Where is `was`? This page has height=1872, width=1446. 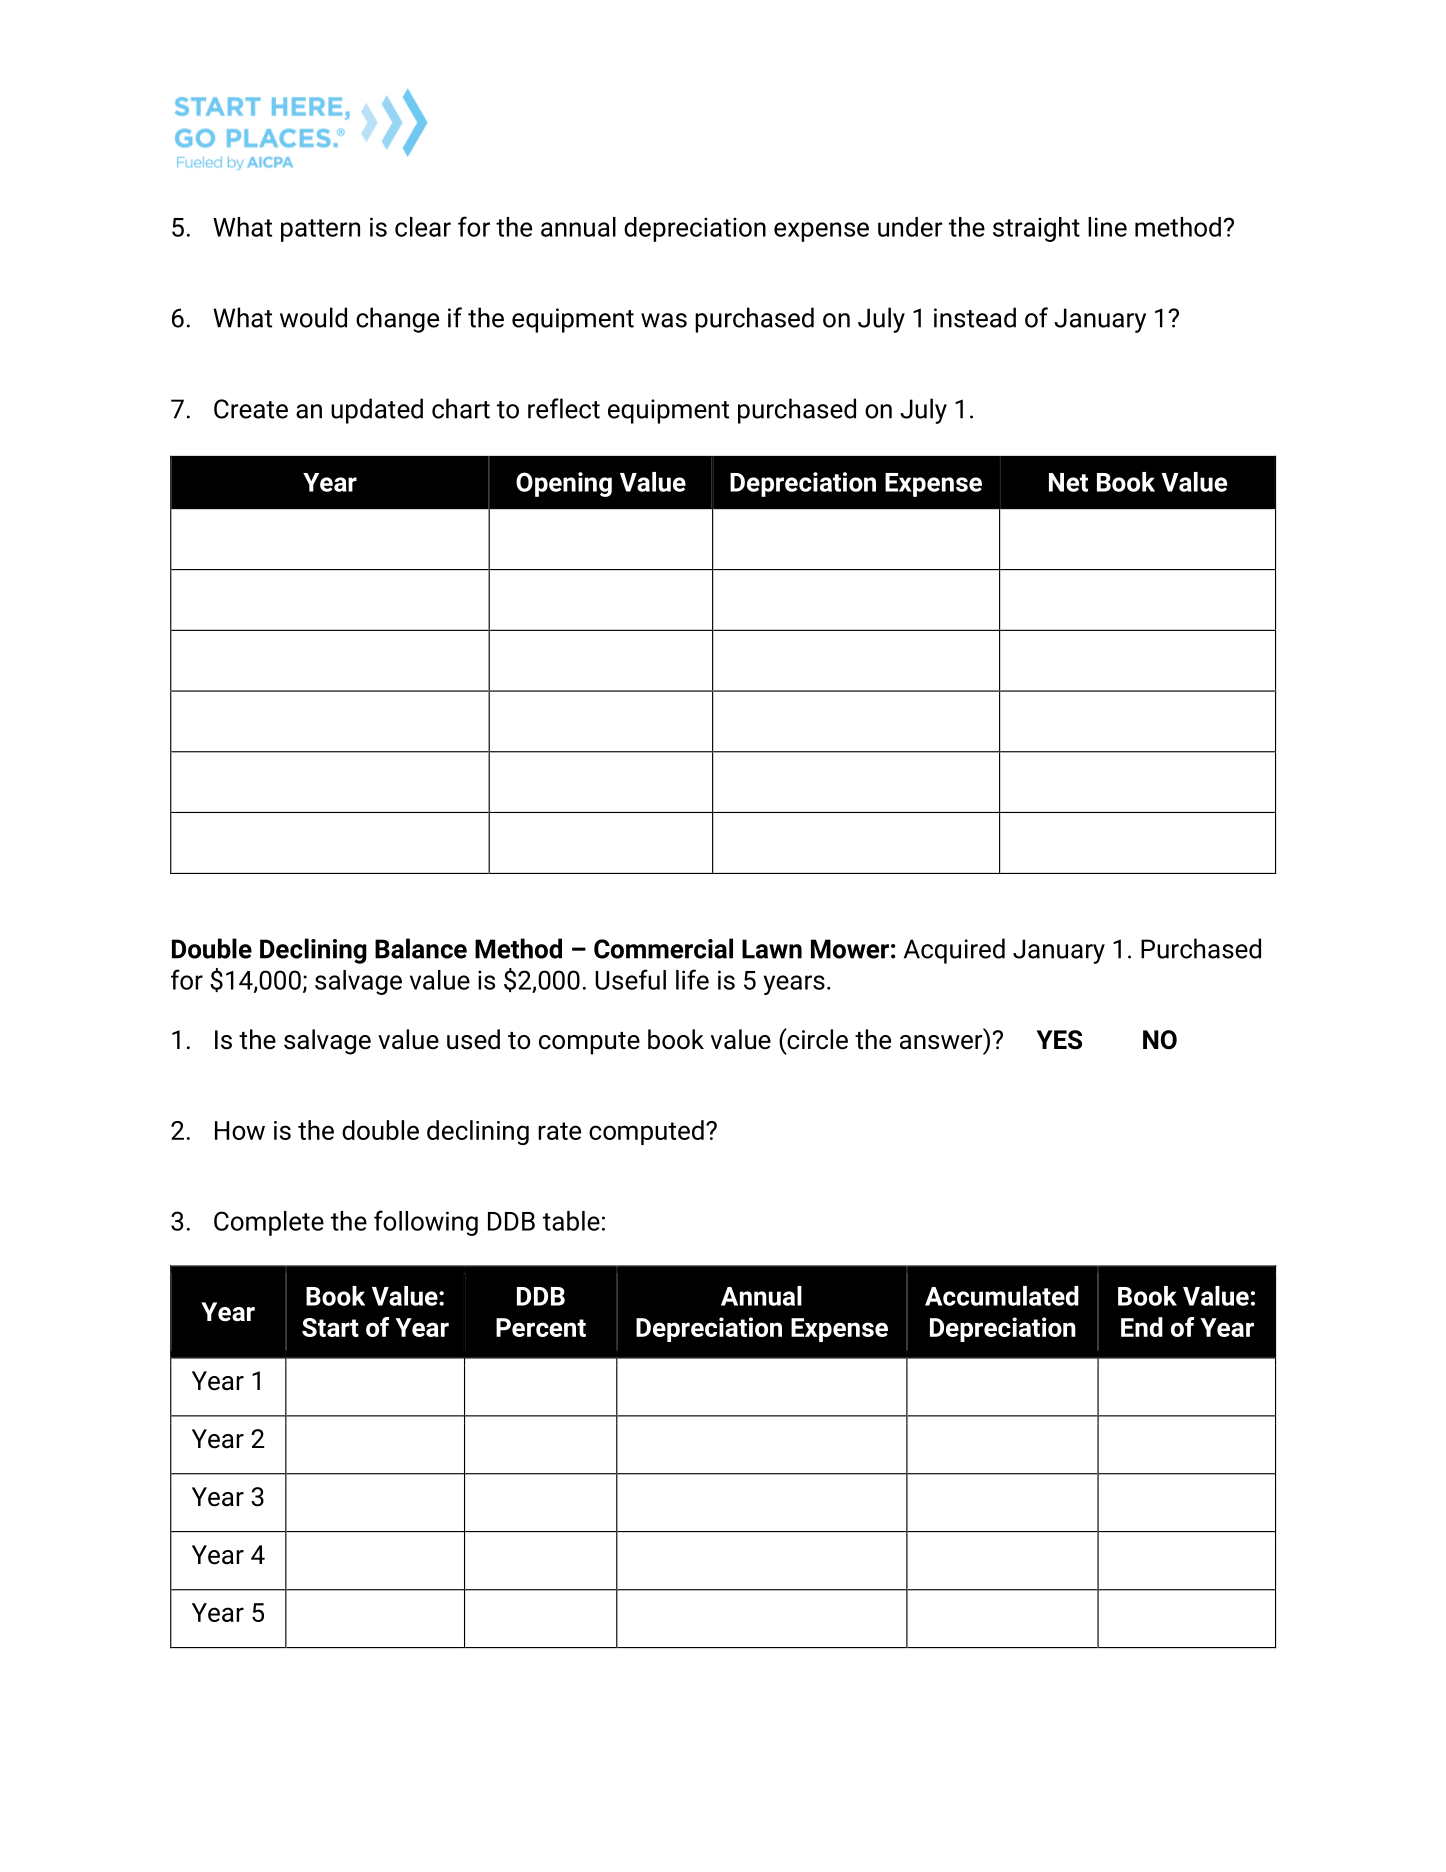 was is located at coordinates (664, 320).
